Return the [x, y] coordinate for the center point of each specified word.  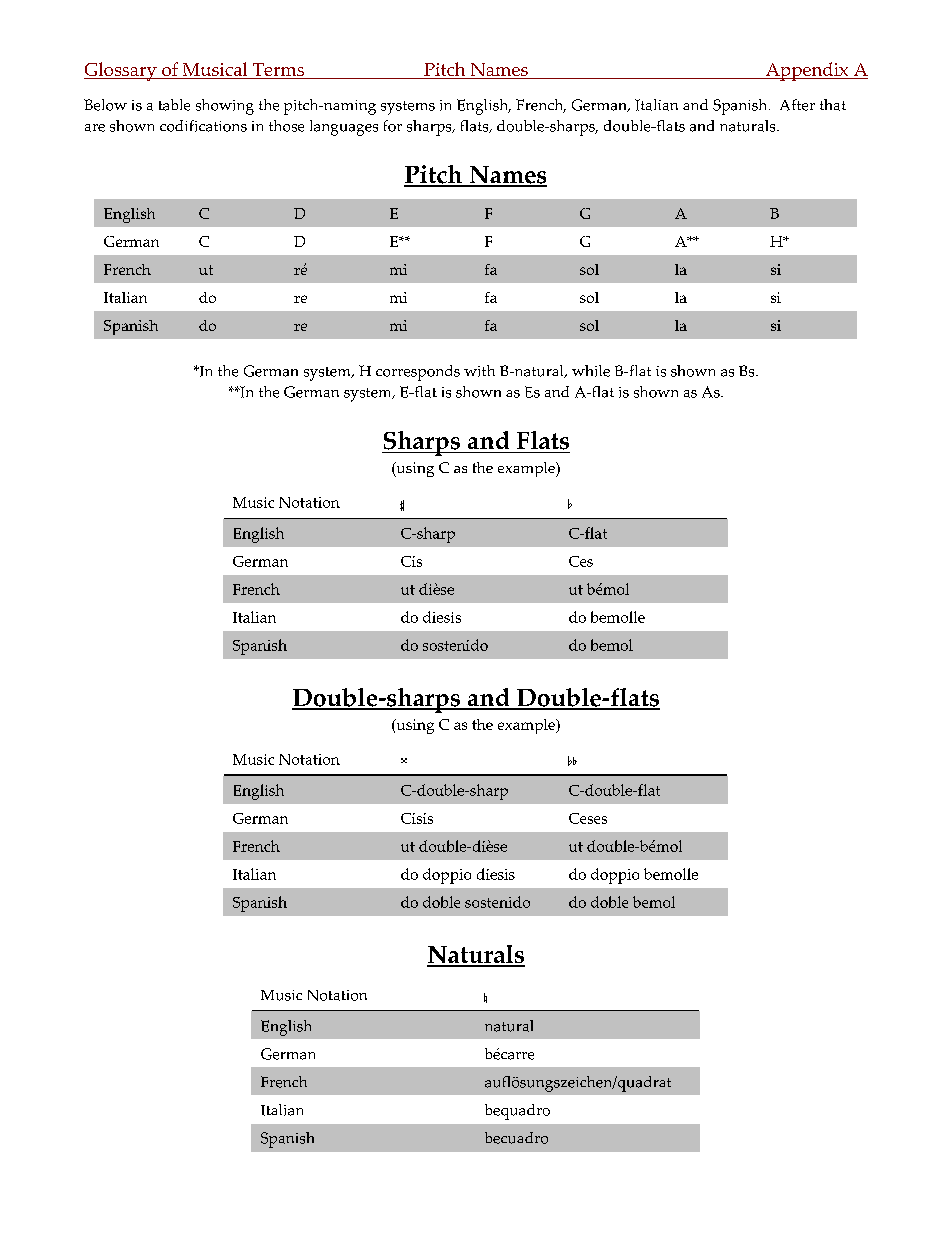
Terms [278, 71]
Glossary [121, 71]
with [479, 371]
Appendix [807, 71]
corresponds [418, 373]
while [591, 371]
